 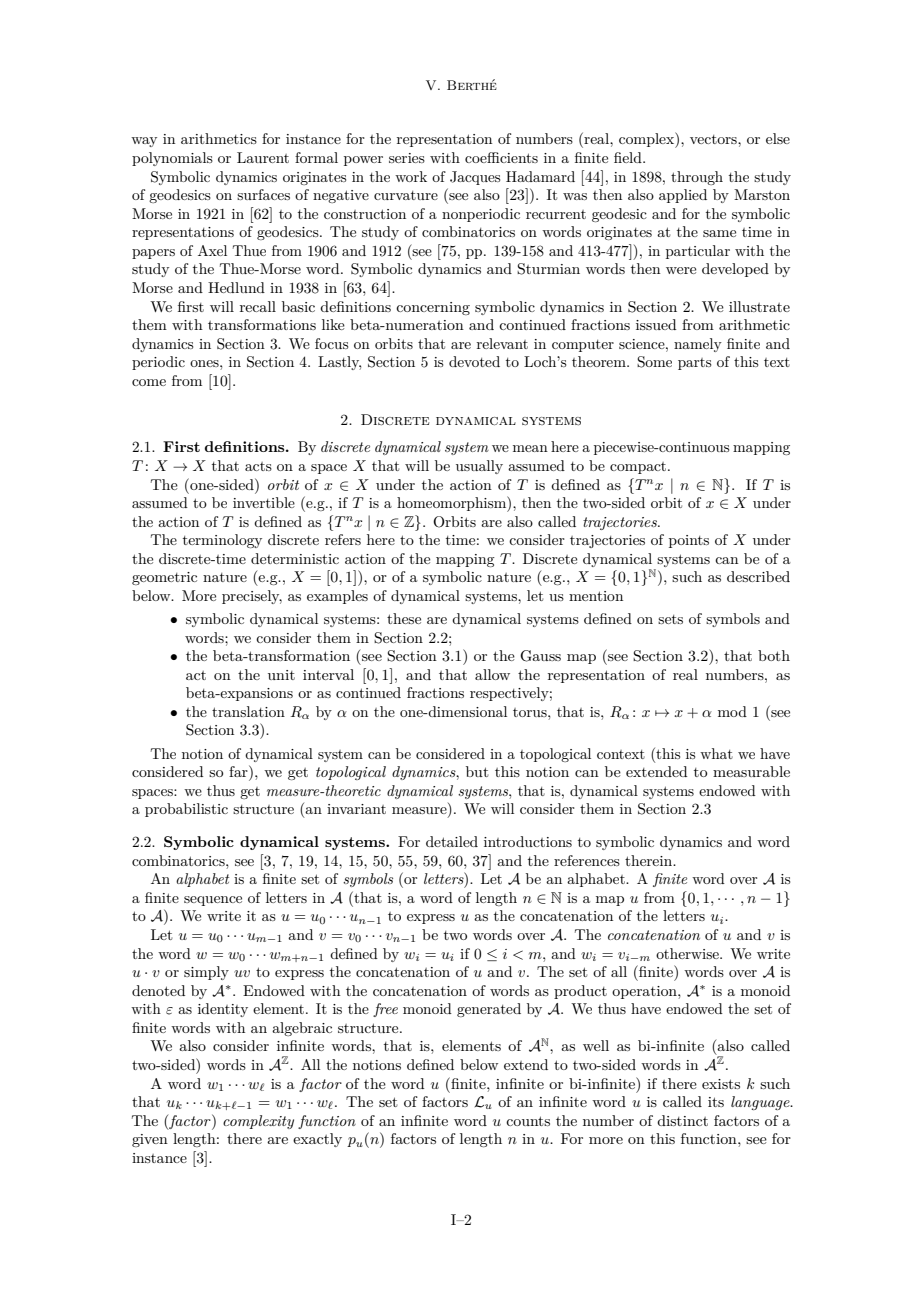 I want to click on through, so click(x=697, y=178).
